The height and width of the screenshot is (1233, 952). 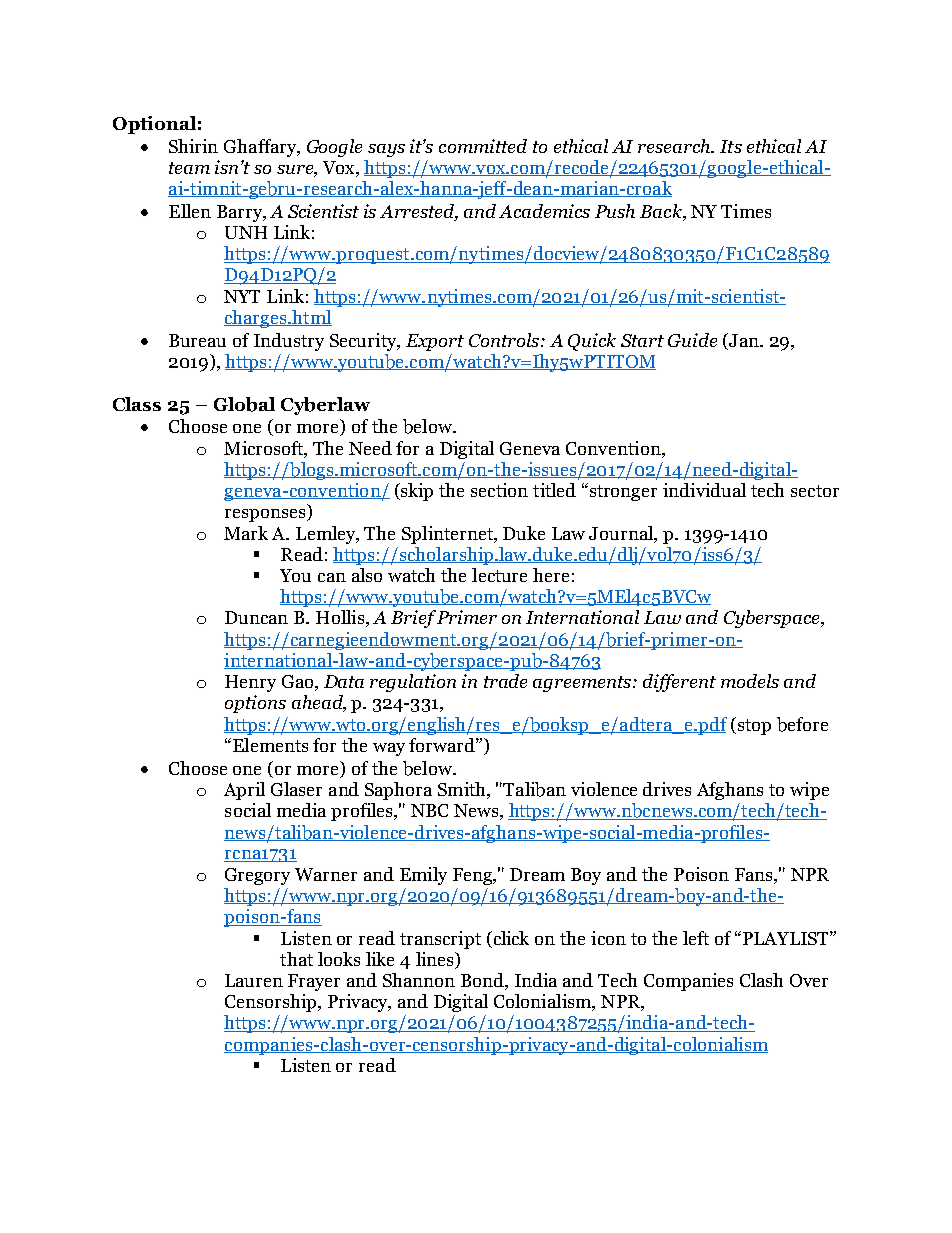 I want to click on Its, so click(x=731, y=146).
